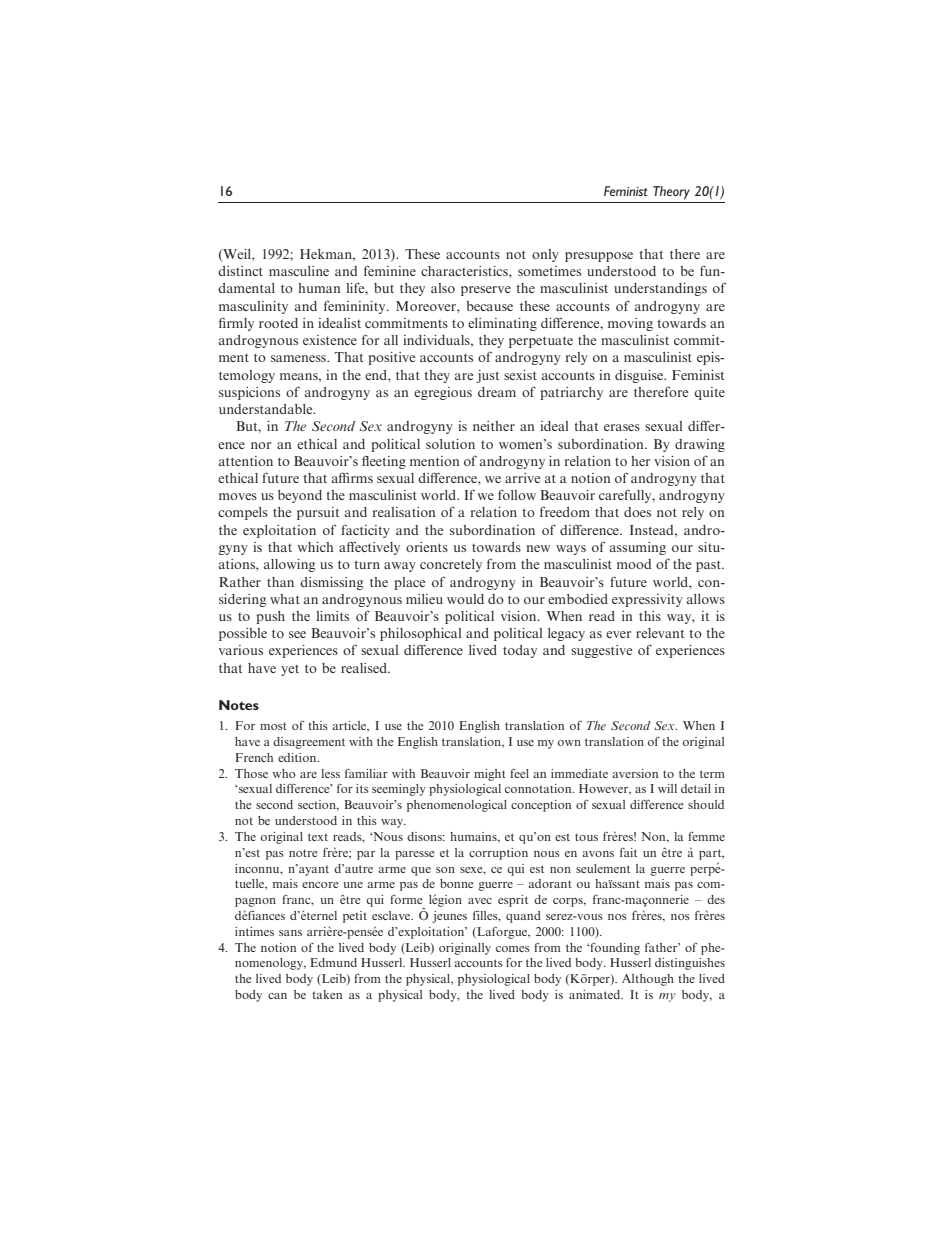  Describe the element at coordinates (280, 582) in the document. I see `than` at that location.
